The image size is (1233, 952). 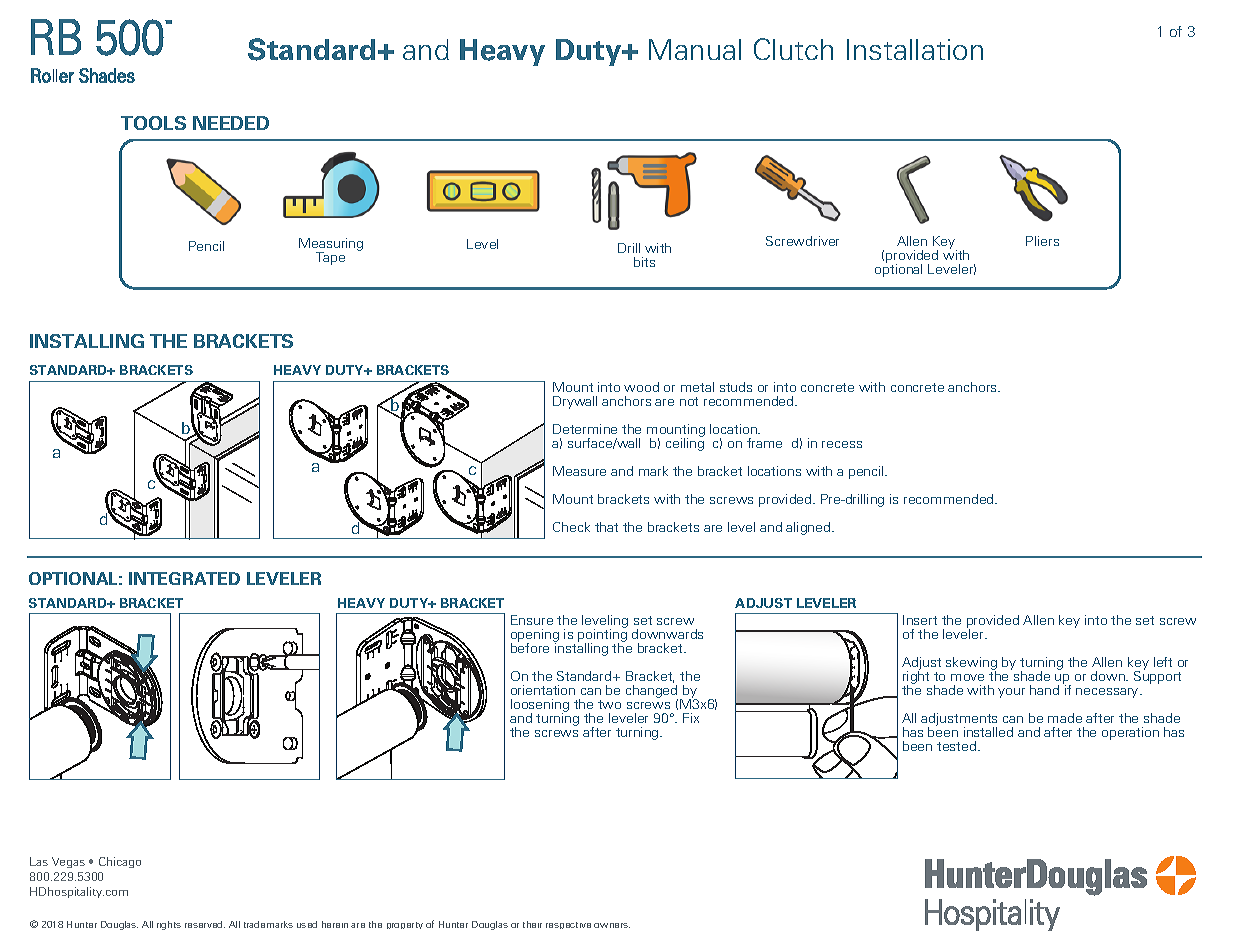 I want to click on Manual, so click(x=695, y=49).
